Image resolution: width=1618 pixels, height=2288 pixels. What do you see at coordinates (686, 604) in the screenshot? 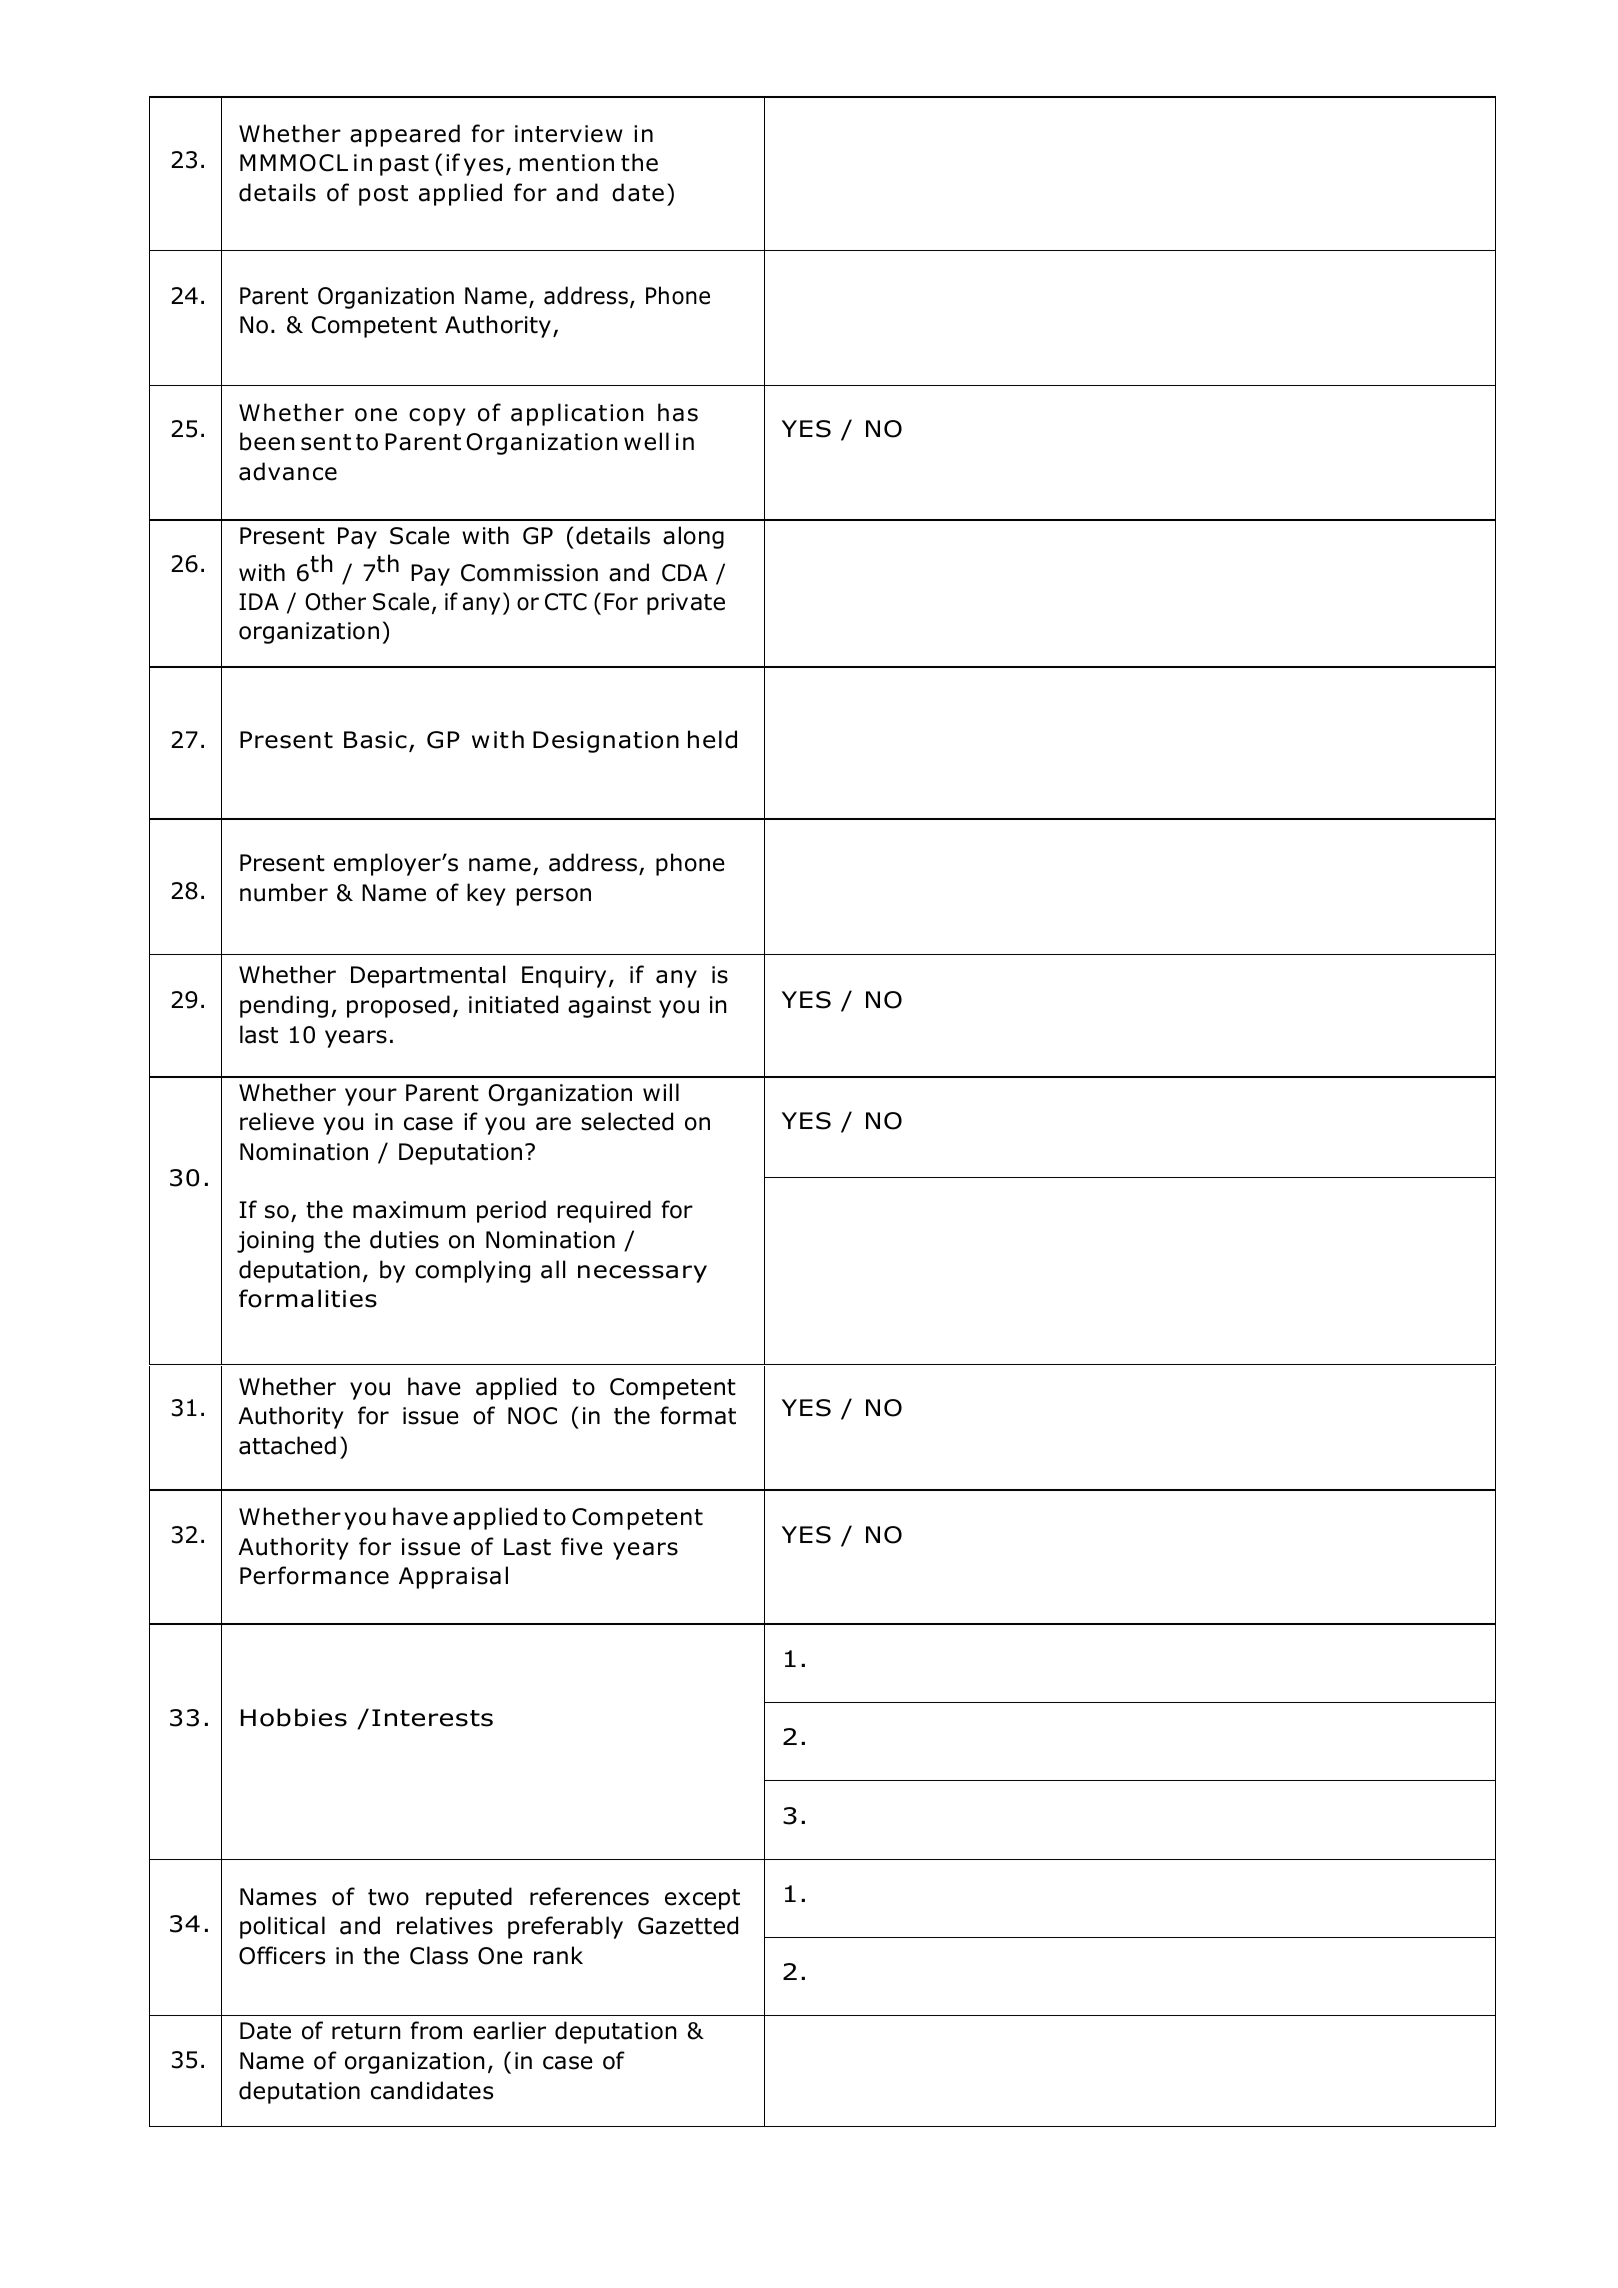
I see `private` at bounding box center [686, 604].
